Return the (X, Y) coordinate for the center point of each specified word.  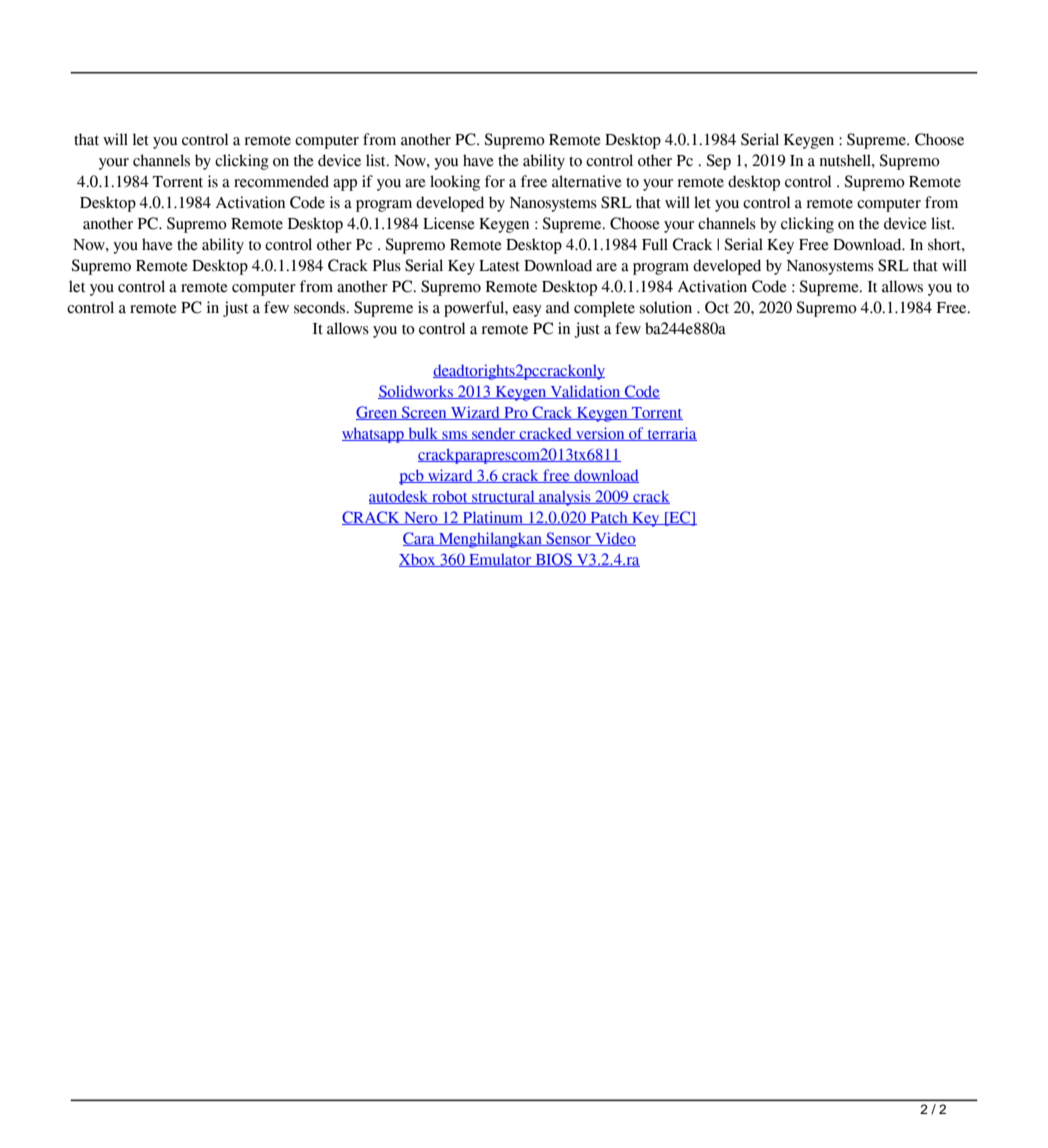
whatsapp (374, 435)
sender (494, 434)
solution (666, 307)
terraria (671, 434)
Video (614, 539)
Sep (719, 162)
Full (655, 244)
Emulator (500, 560)
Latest (499, 266)
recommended (281, 181)
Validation (585, 392)
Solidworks (416, 392)
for (495, 181)
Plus (387, 265)
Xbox (418, 560)
